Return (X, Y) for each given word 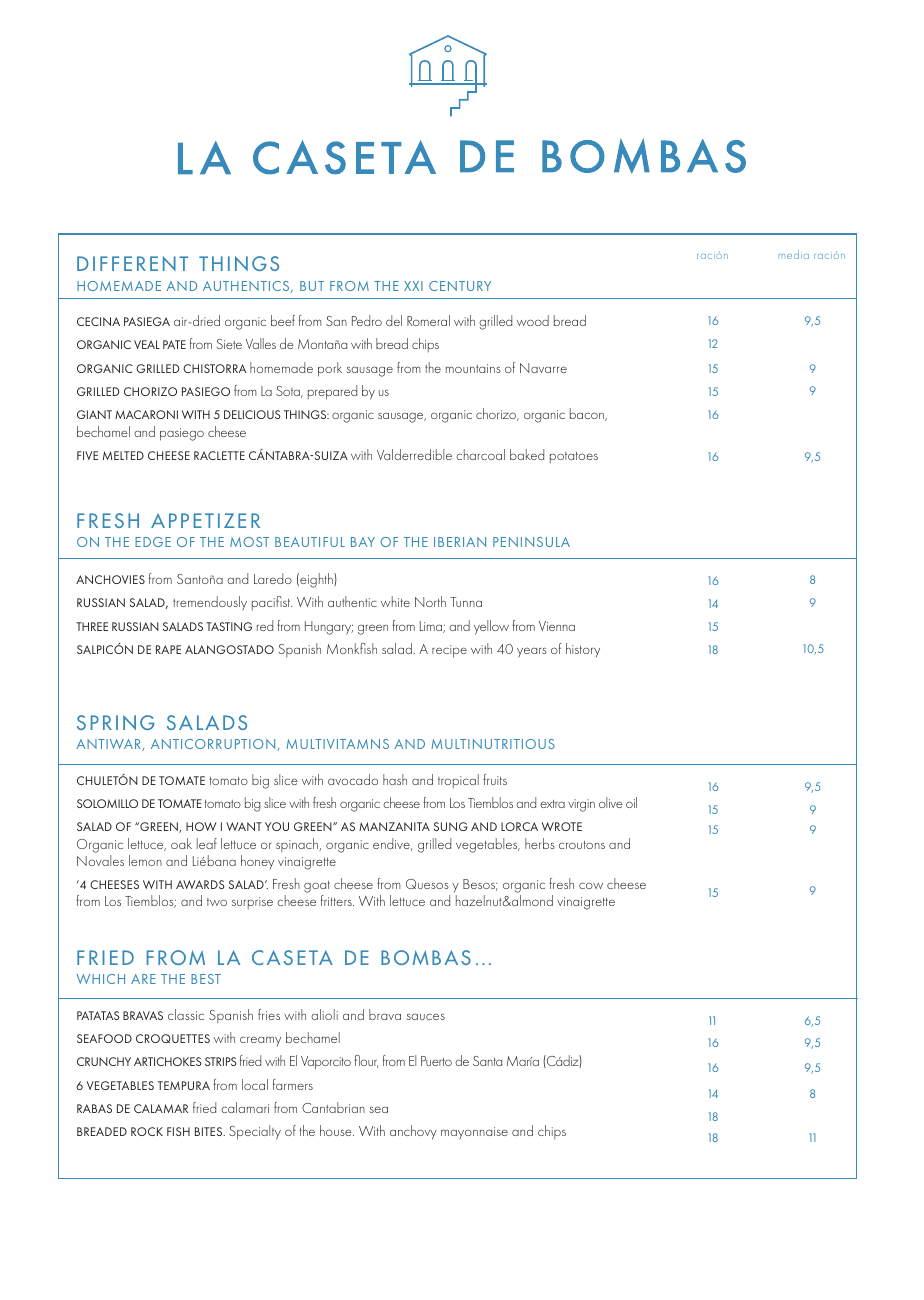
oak (181, 843)
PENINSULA (531, 542)
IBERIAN (460, 542)
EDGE (153, 542)
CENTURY (460, 286)
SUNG (451, 826)
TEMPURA (184, 1085)
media (794, 254)
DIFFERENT (132, 263)
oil (631, 802)
